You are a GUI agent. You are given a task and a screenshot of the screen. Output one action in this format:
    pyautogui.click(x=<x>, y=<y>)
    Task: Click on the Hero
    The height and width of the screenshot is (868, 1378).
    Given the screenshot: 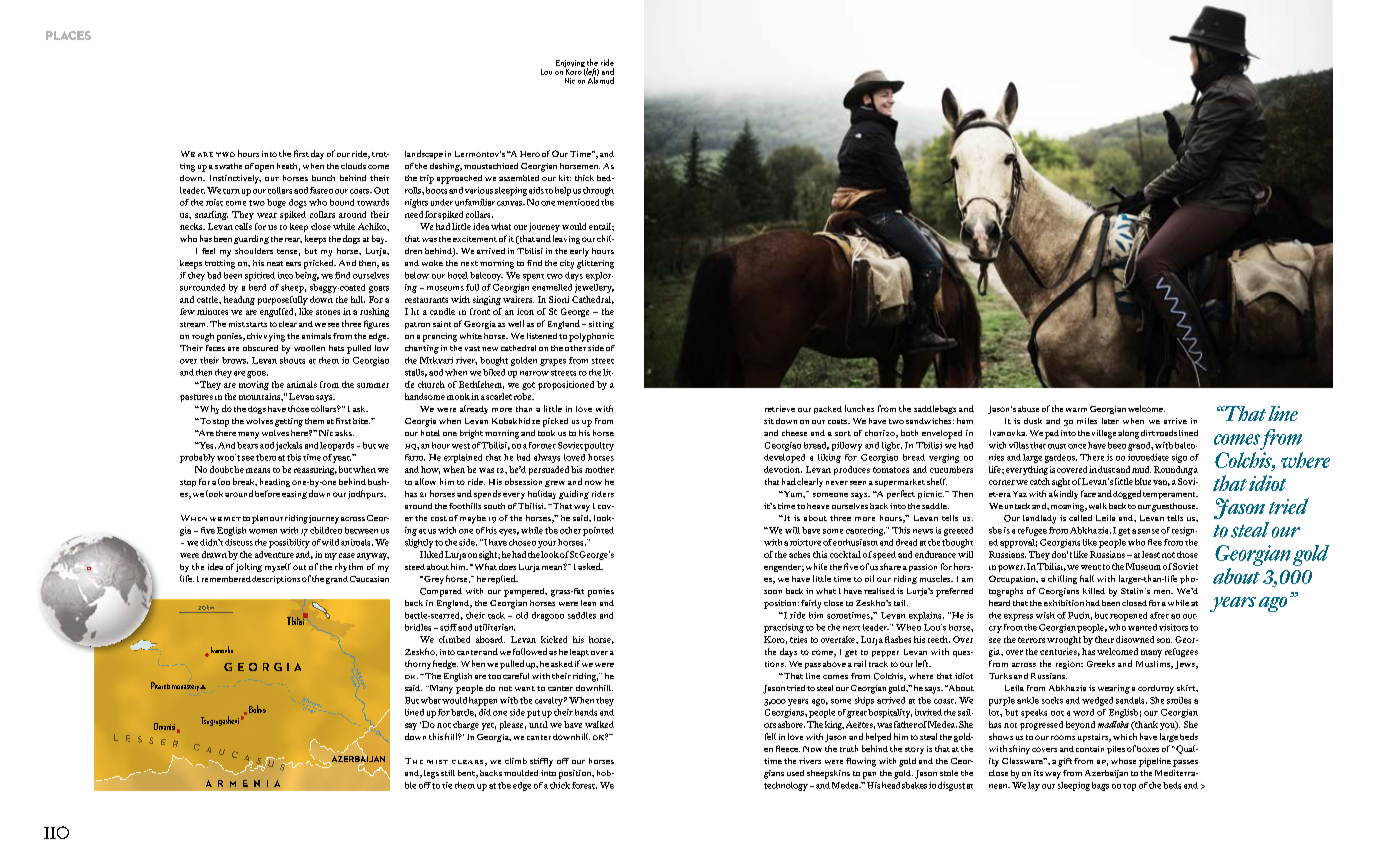 What is the action you would take?
    pyautogui.click(x=530, y=154)
